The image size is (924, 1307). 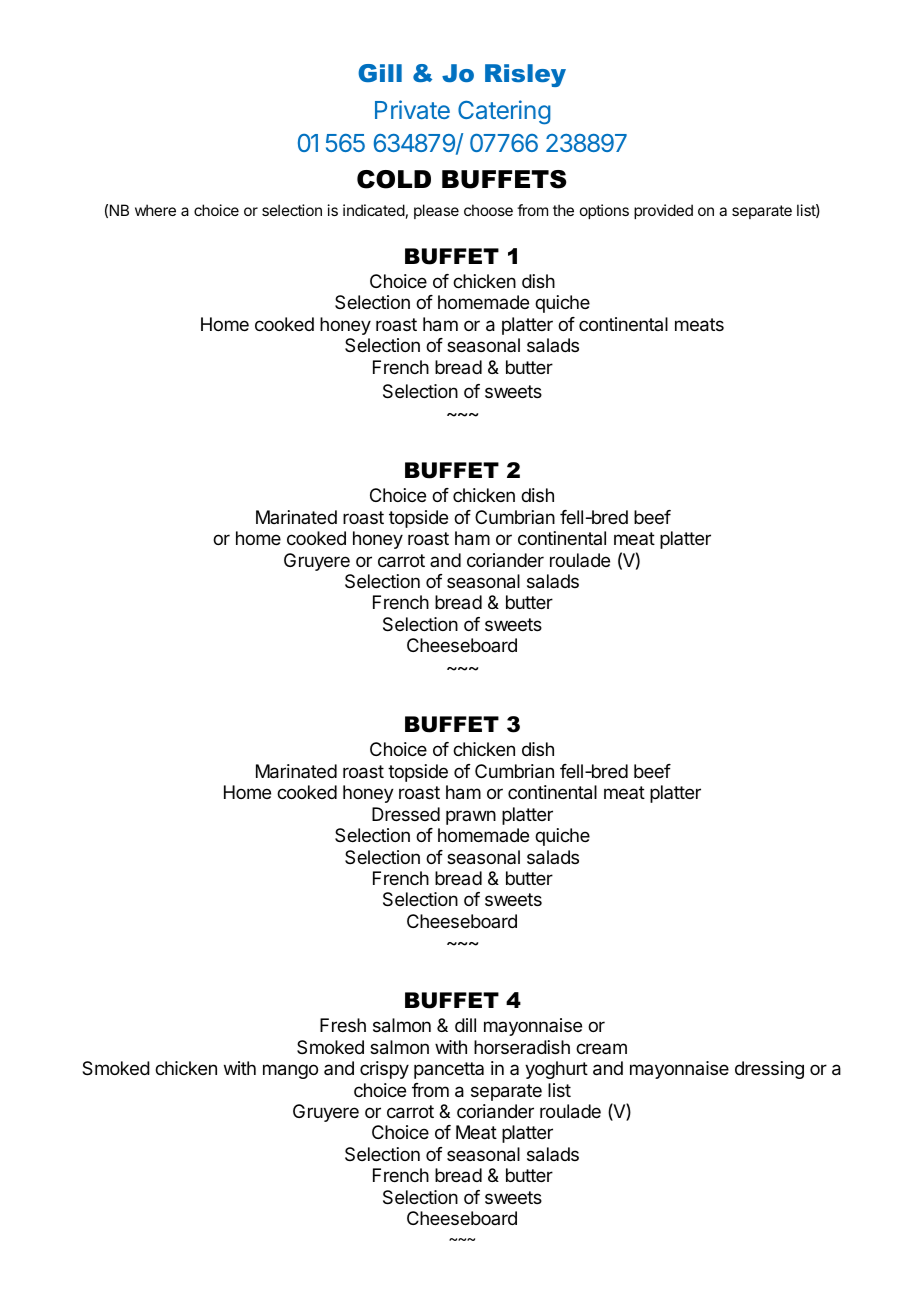 What do you see at coordinates (155, 210) in the image?
I see `where` at bounding box center [155, 210].
